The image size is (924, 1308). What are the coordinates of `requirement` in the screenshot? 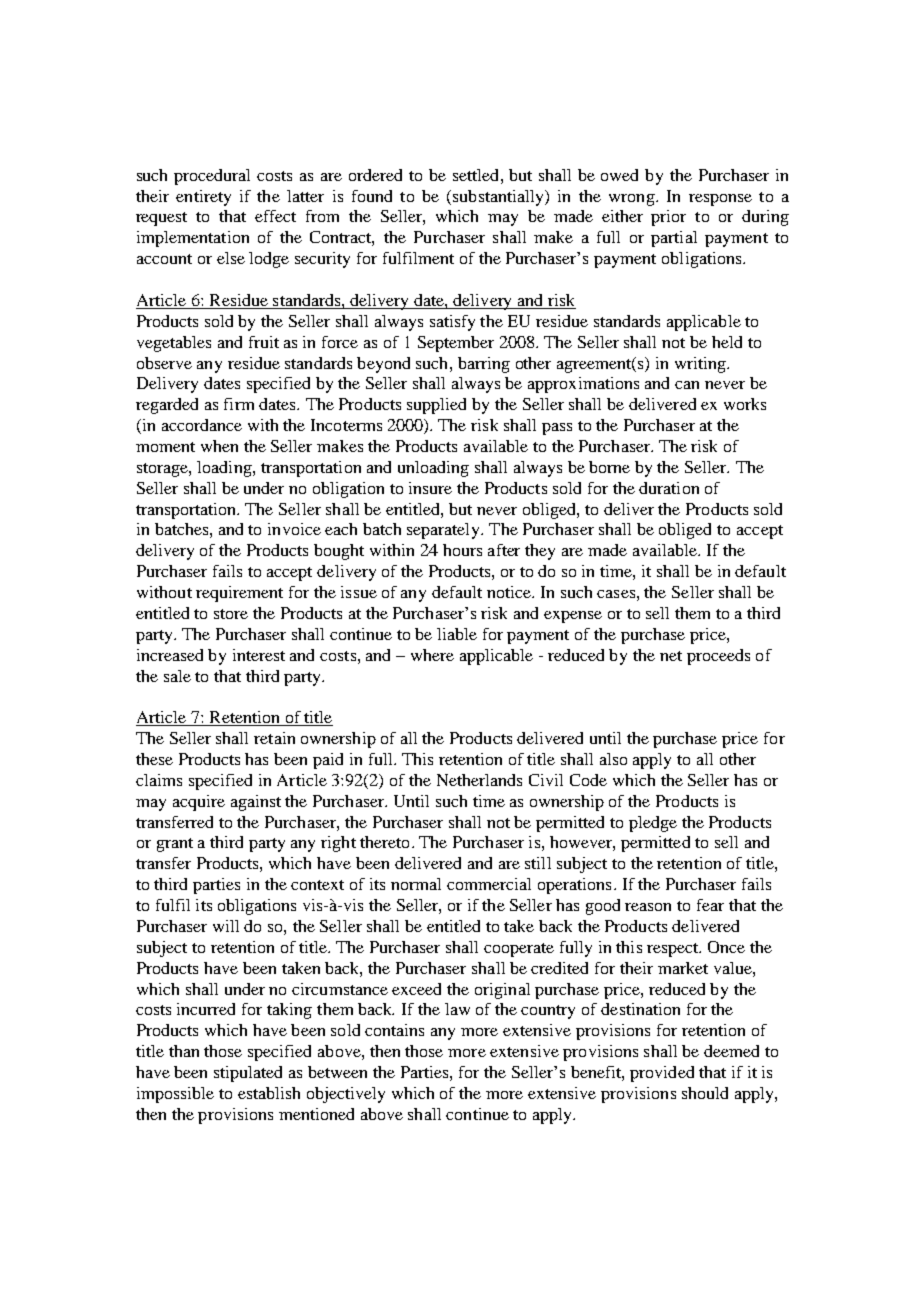 It's located at (239, 594).
